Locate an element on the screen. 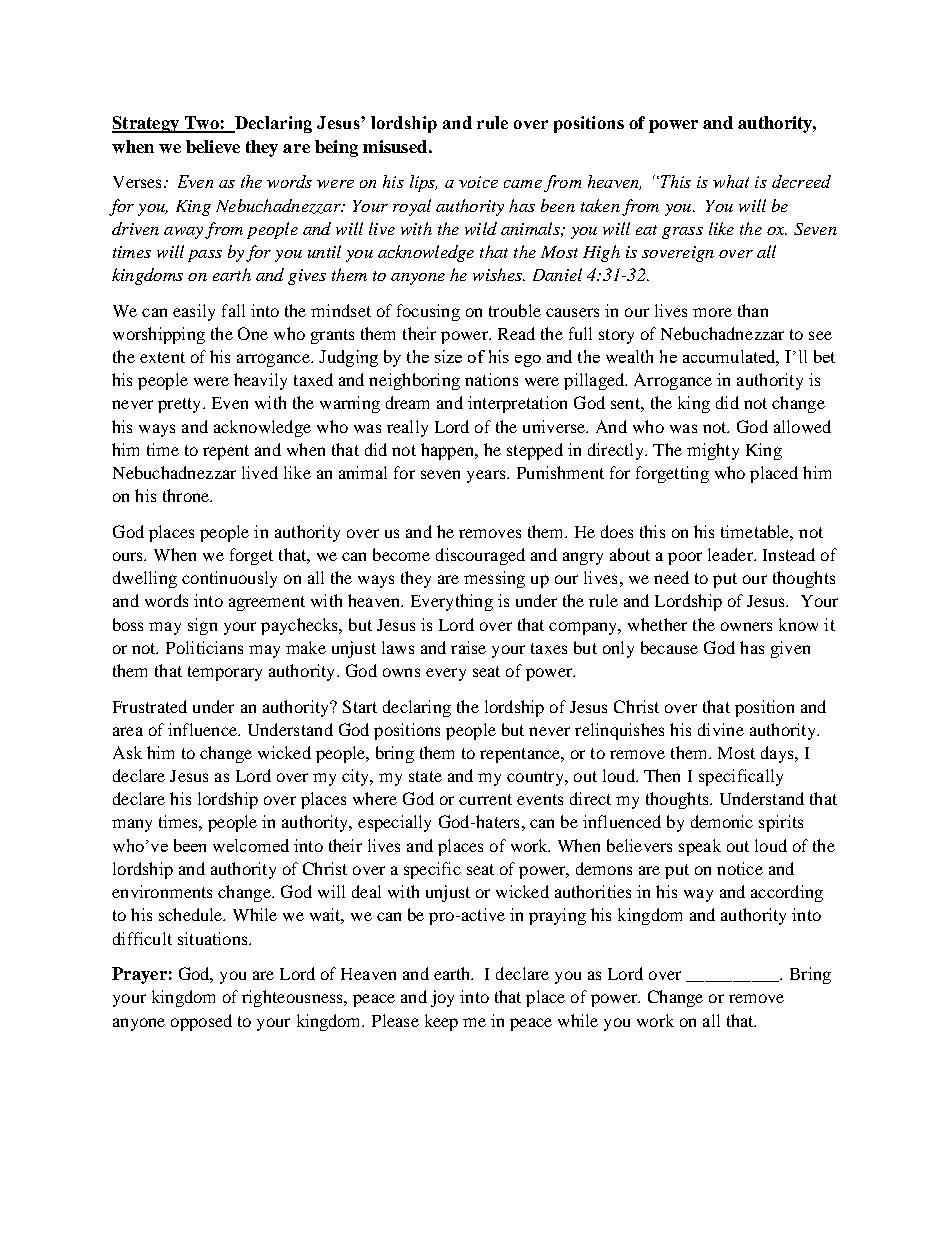 This screenshot has width=952, height=1233. opposed is located at coordinates (201, 1022).
